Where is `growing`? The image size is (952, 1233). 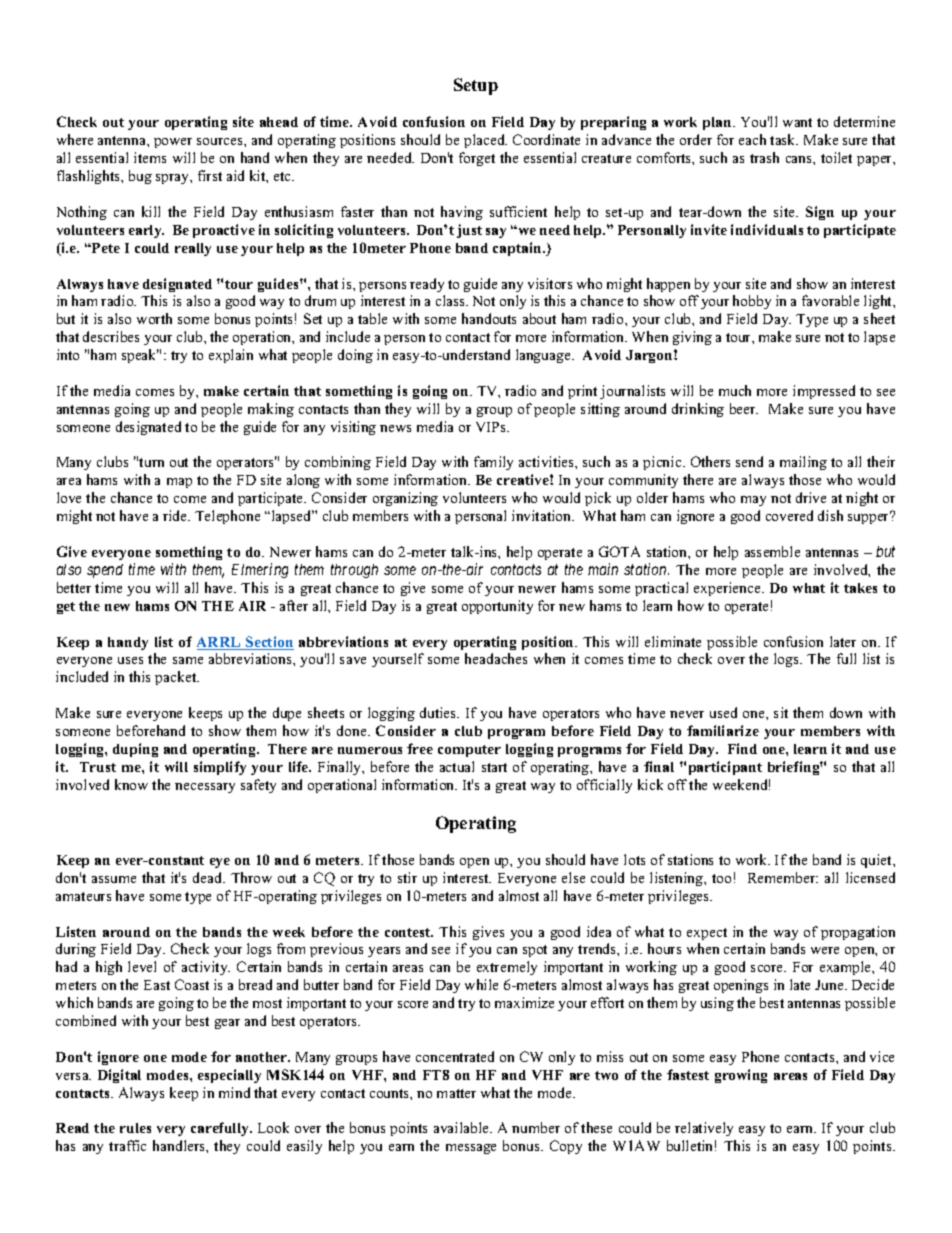
growing is located at coordinates (741, 1076).
